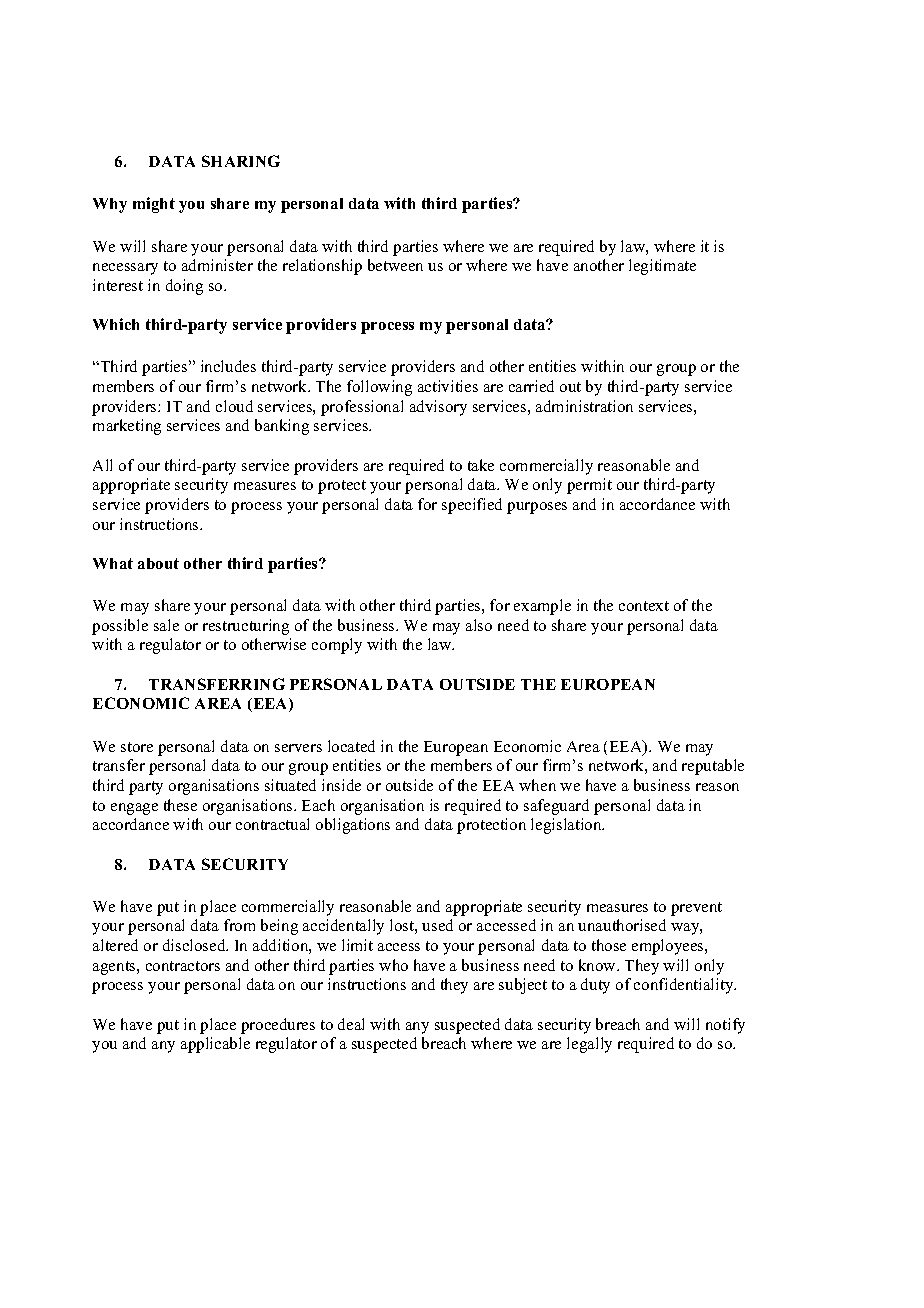 Image resolution: width=924 pixels, height=1308 pixels. What do you see at coordinates (589, 486) in the image?
I see `permit` at bounding box center [589, 486].
